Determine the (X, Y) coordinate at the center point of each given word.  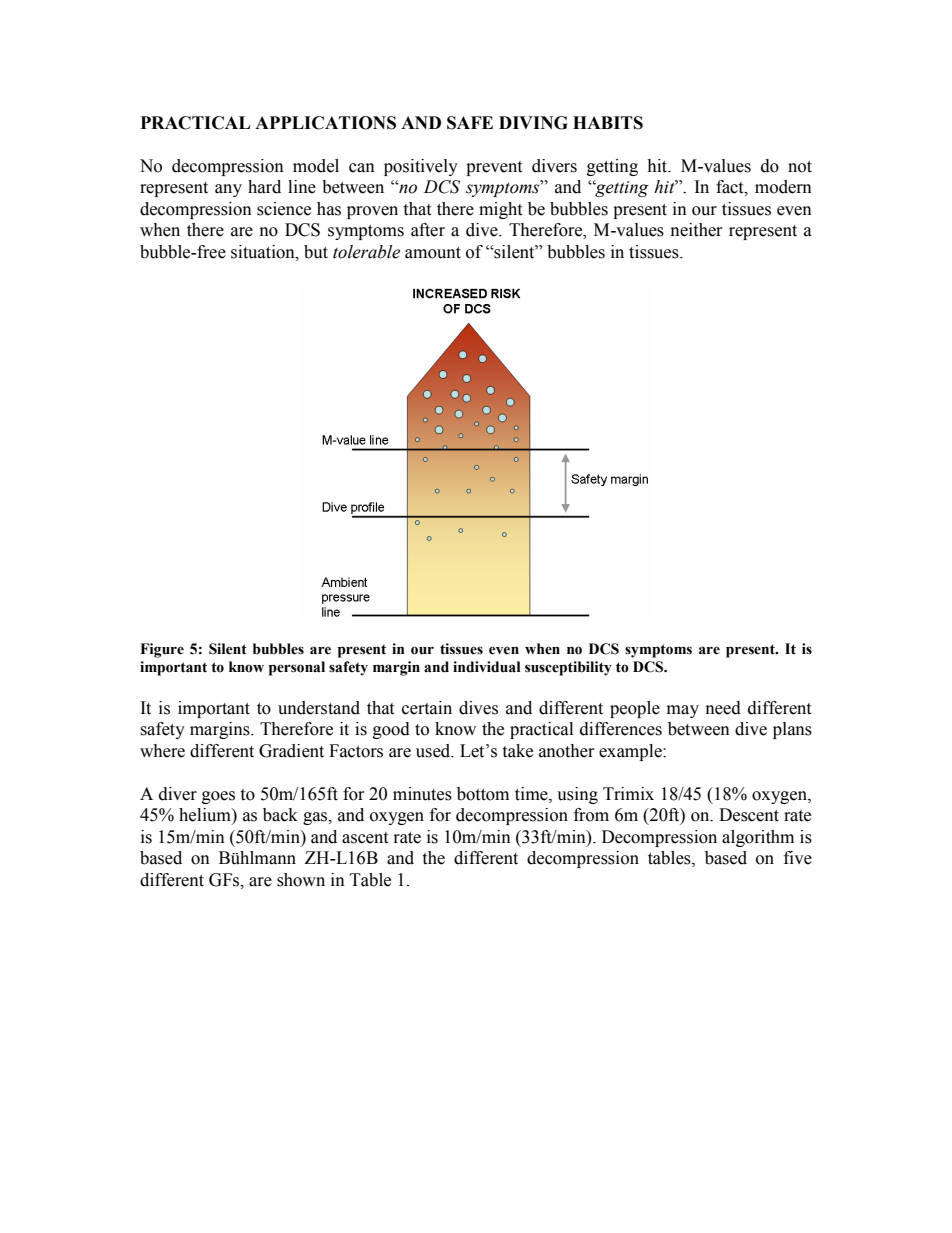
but (316, 252)
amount (433, 253)
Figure (162, 650)
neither (696, 230)
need (723, 708)
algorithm (758, 838)
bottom (483, 794)
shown (301, 880)
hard (264, 187)
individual (486, 667)
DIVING (533, 123)
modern (783, 187)
